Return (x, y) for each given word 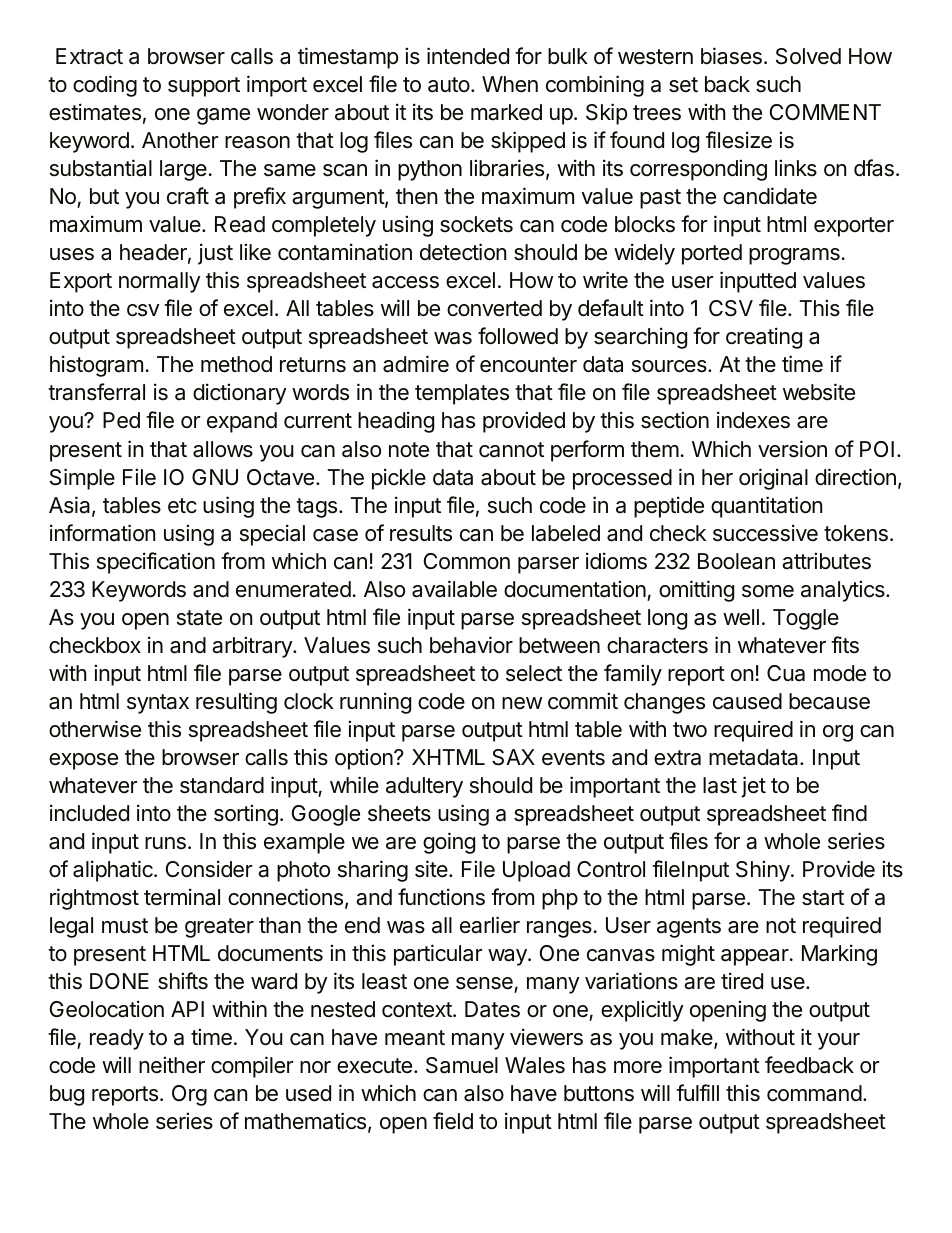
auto (449, 85)
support (204, 87)
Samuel (462, 1065)
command (814, 1093)
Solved (808, 56)
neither (172, 1065)
